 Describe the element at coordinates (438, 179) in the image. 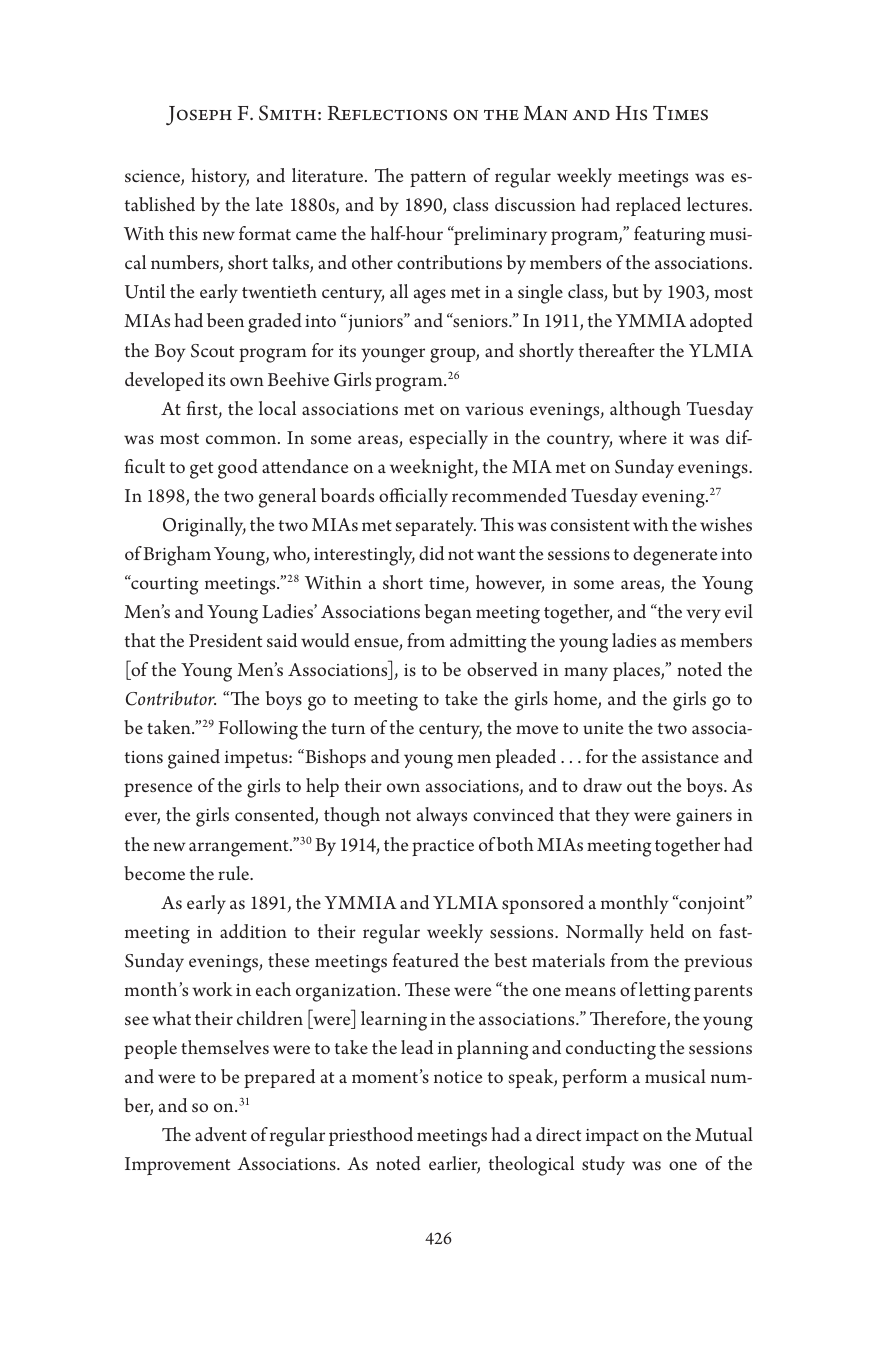

I see `pattern` at that location.
